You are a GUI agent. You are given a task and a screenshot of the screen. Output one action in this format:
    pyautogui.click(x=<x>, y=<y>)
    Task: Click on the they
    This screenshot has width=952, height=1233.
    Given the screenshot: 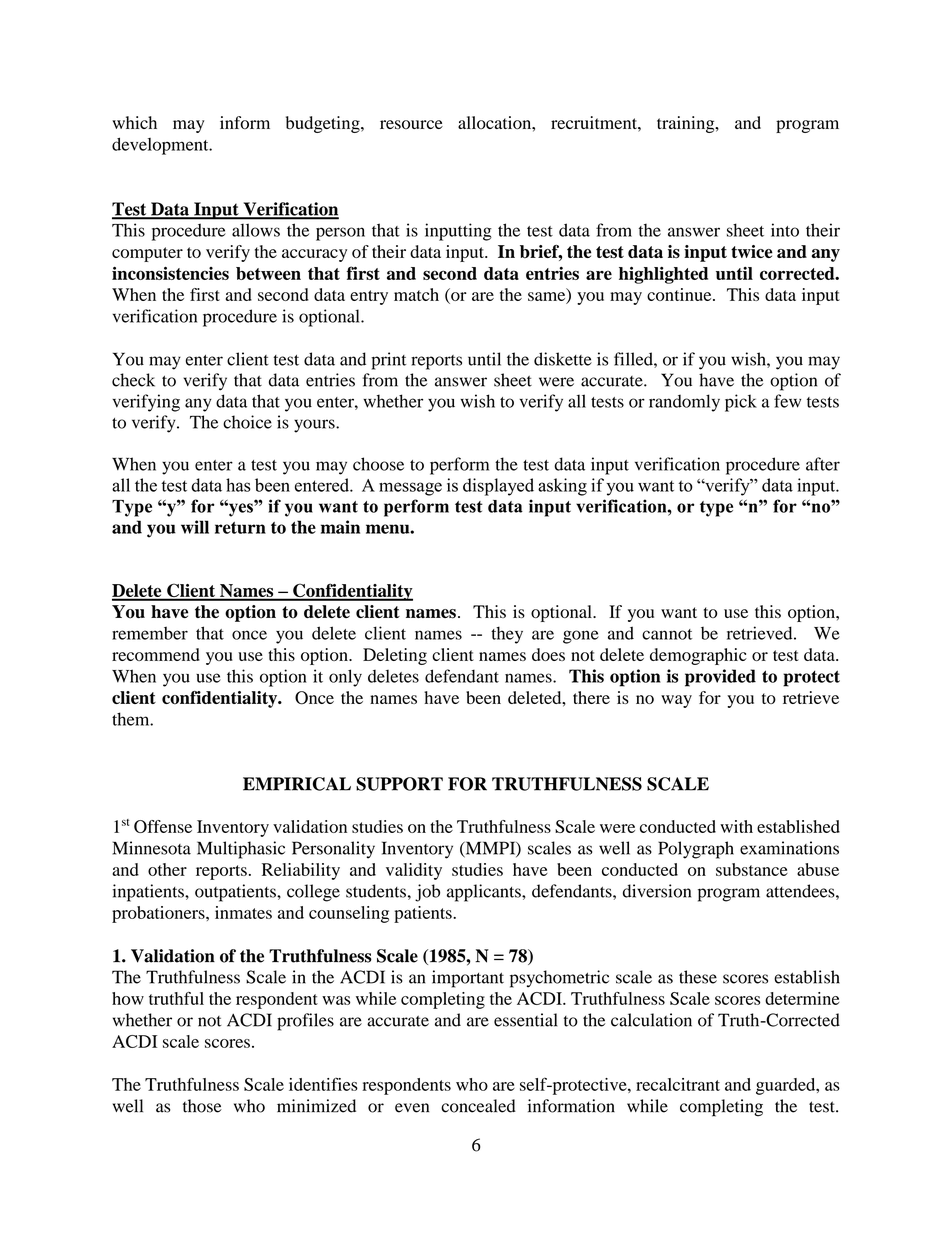 What is the action you would take?
    pyautogui.click(x=507, y=635)
